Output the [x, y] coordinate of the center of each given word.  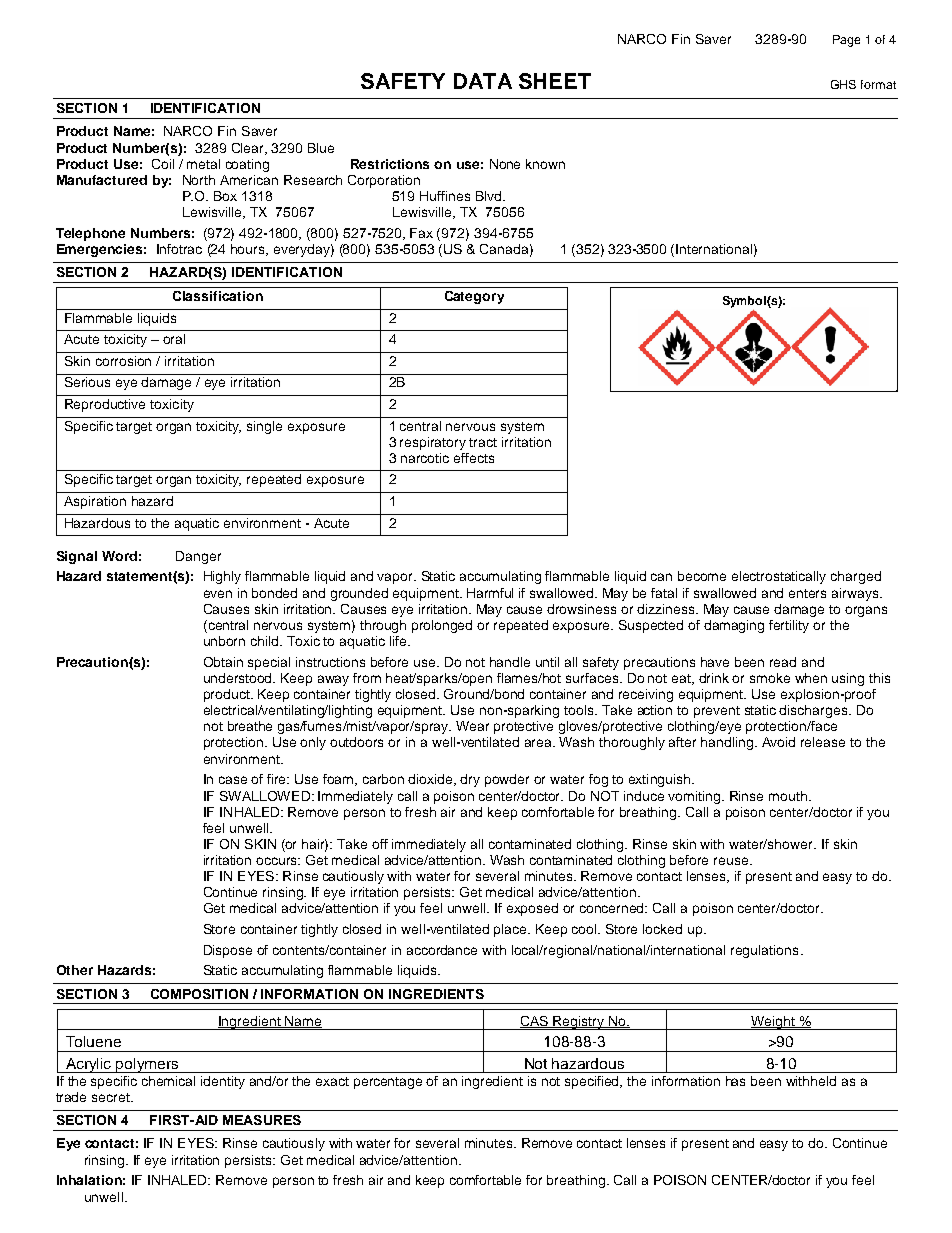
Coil [163, 164]
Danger [198, 557]
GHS [843, 84]
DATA [483, 81]
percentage [388, 1083]
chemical [168, 1081]
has [735, 1081]
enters [807, 593]
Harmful [490, 593]
